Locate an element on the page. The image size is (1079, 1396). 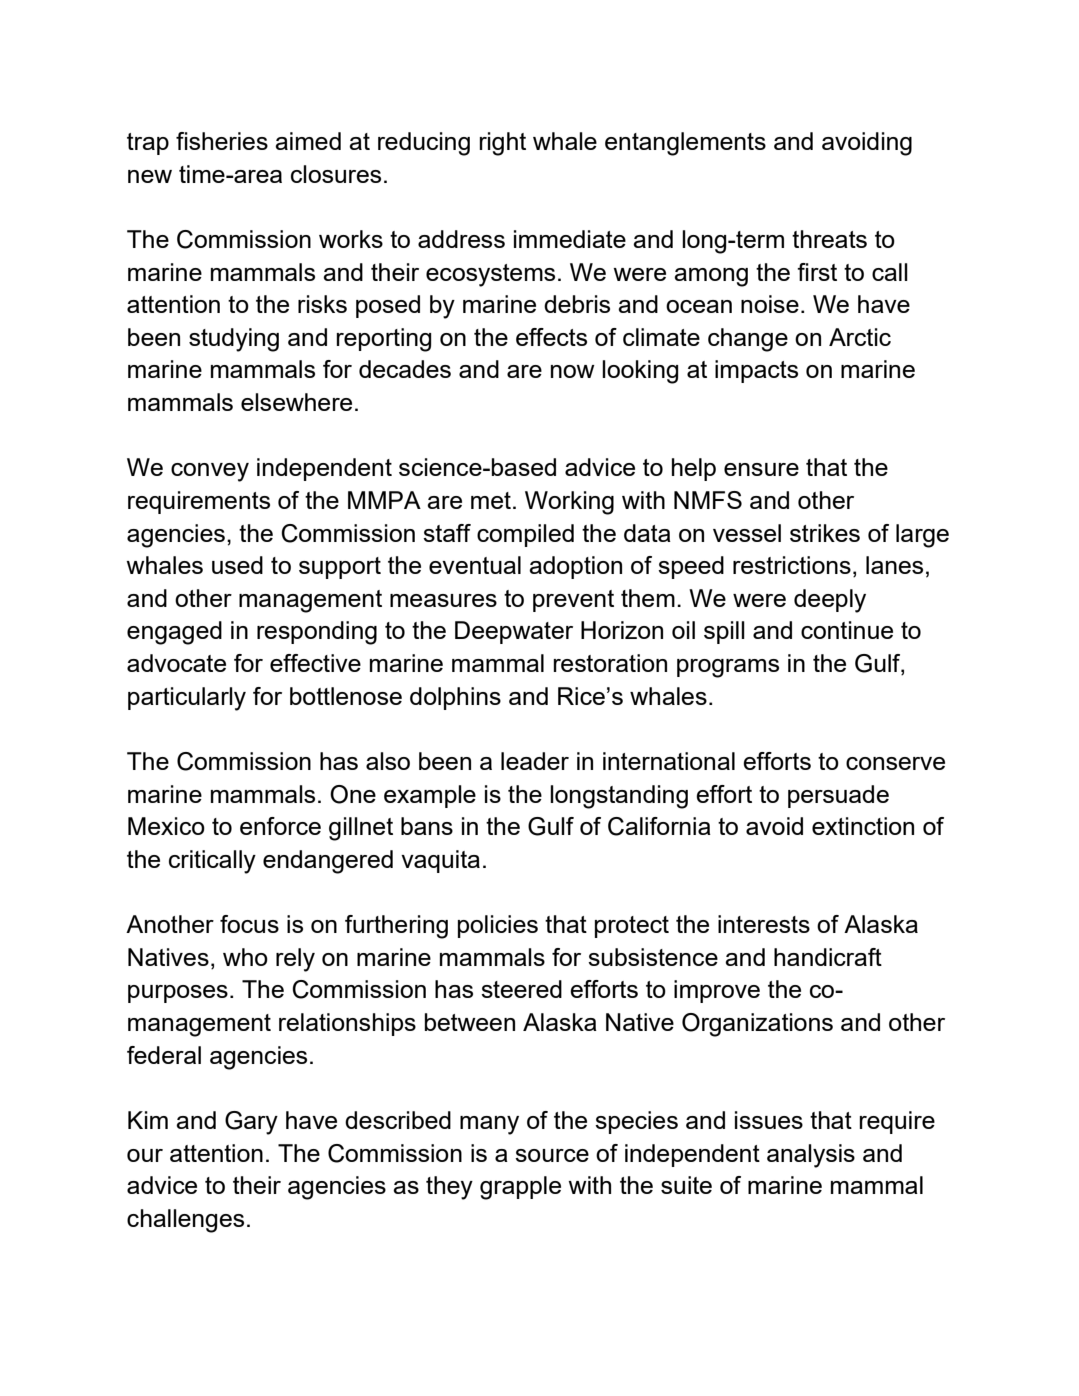
extinction is located at coordinates (863, 826).
